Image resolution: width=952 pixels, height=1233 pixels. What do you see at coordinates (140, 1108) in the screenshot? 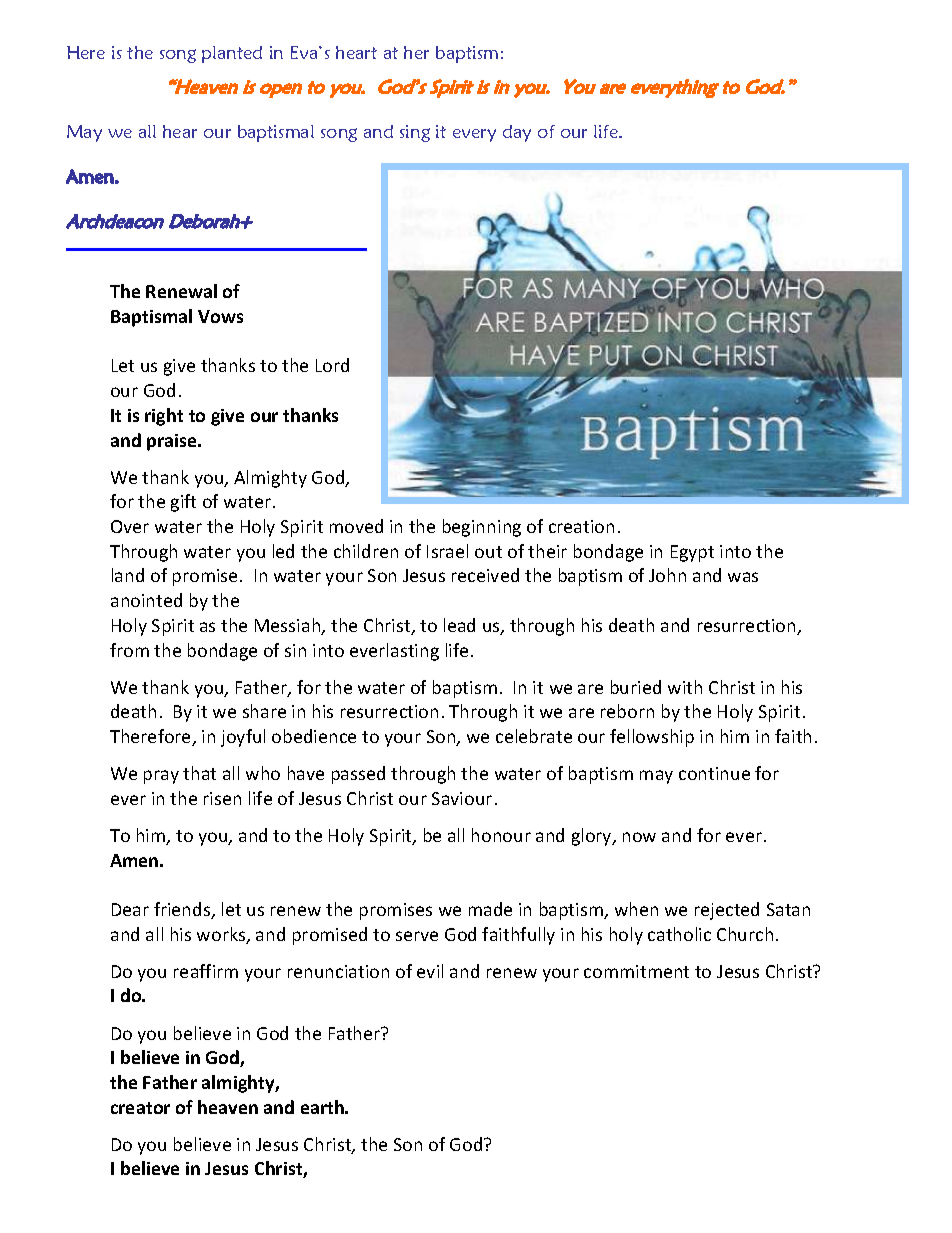
I see `creator` at bounding box center [140, 1108].
